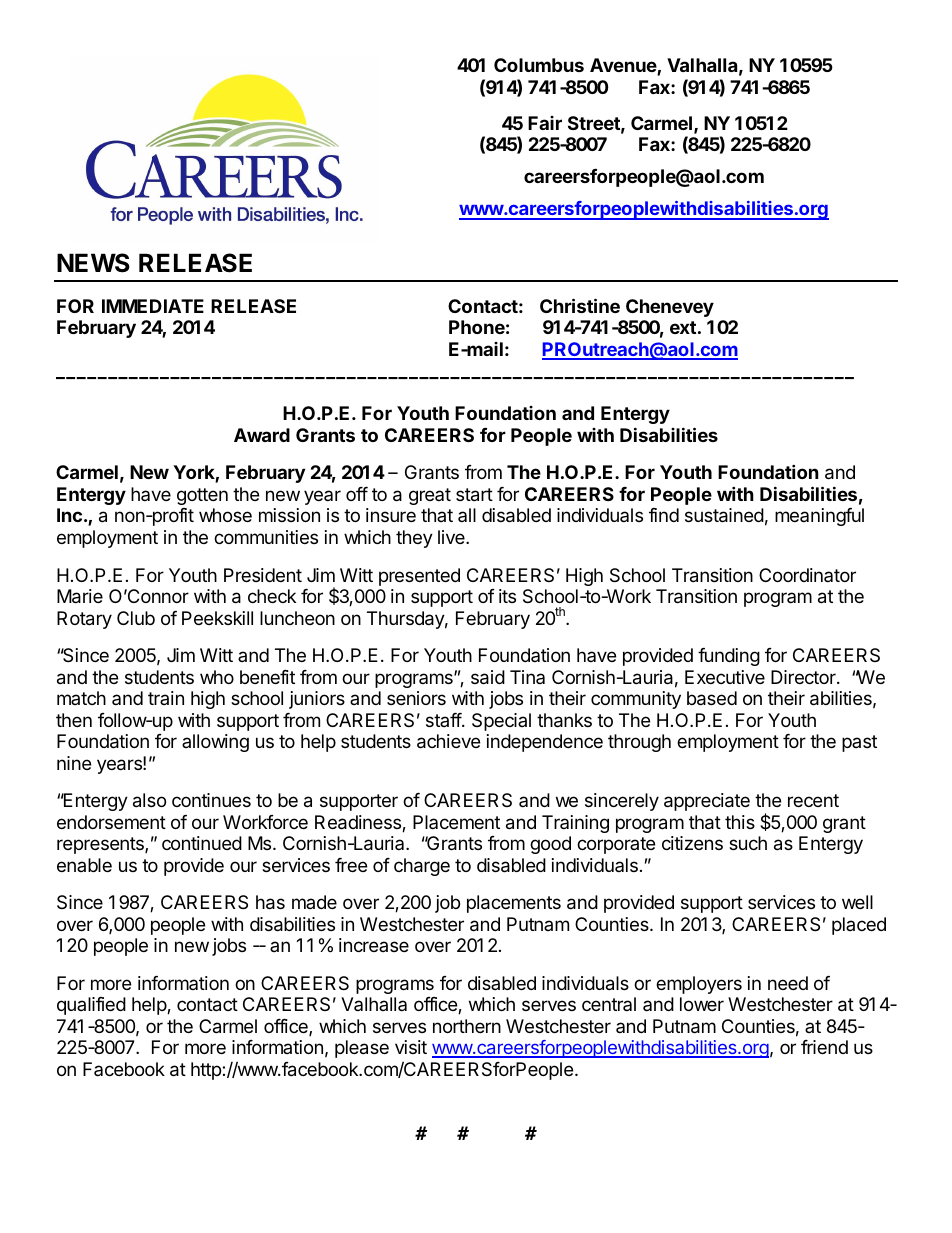 Image resolution: width=952 pixels, height=1233 pixels. I want to click on achieve, so click(448, 741).
